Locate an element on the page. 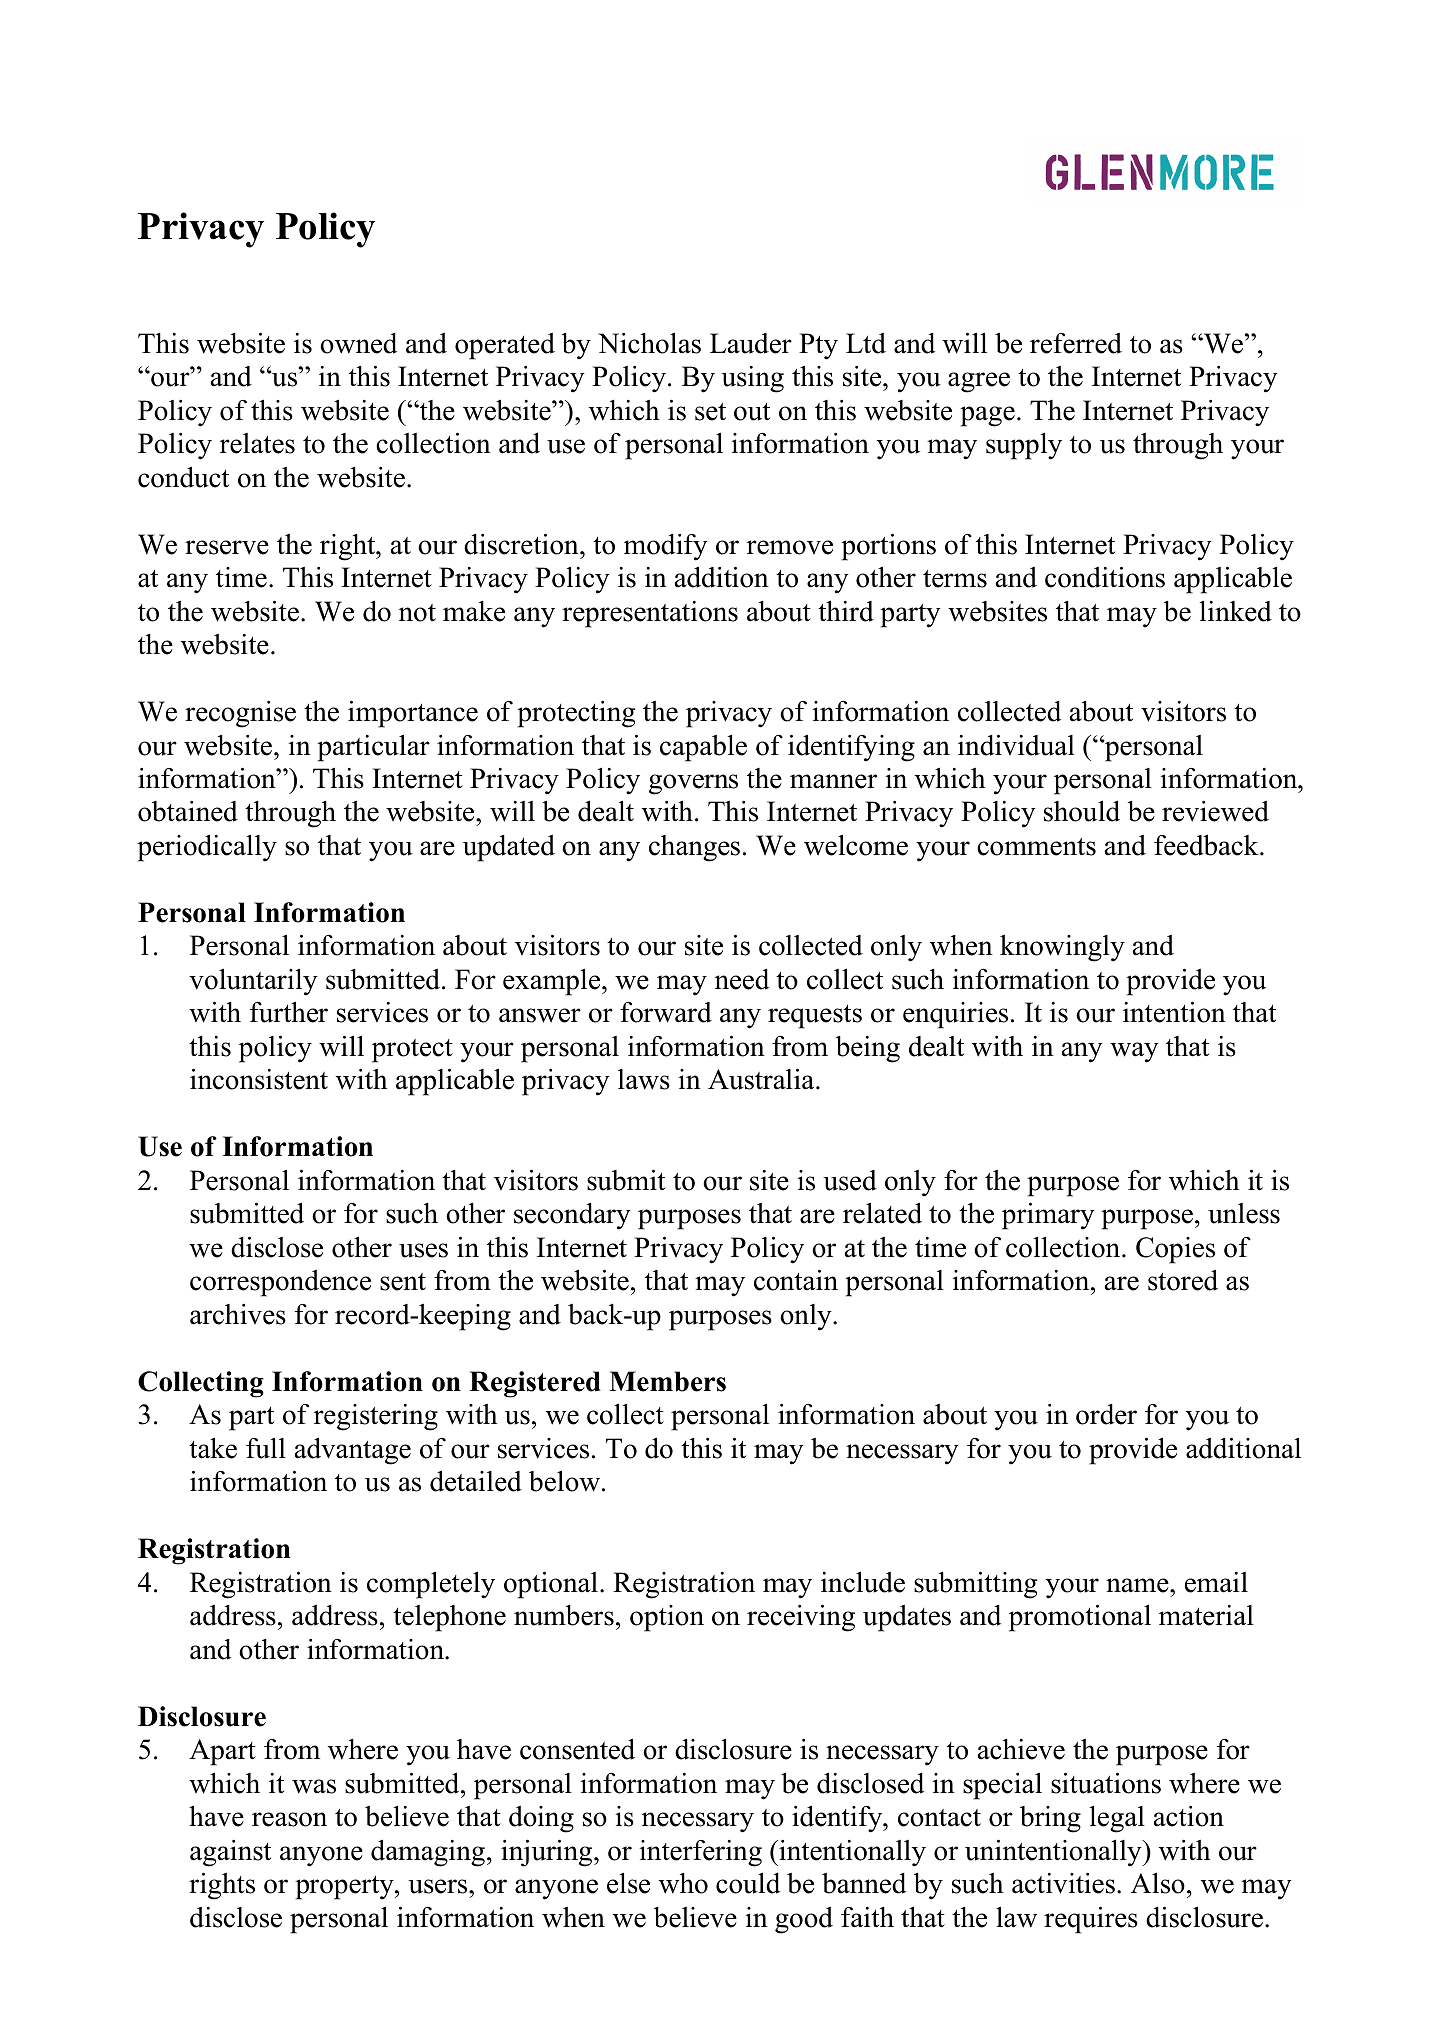 The width and height of the image is (1445, 2044). referred is located at coordinates (1076, 343).
